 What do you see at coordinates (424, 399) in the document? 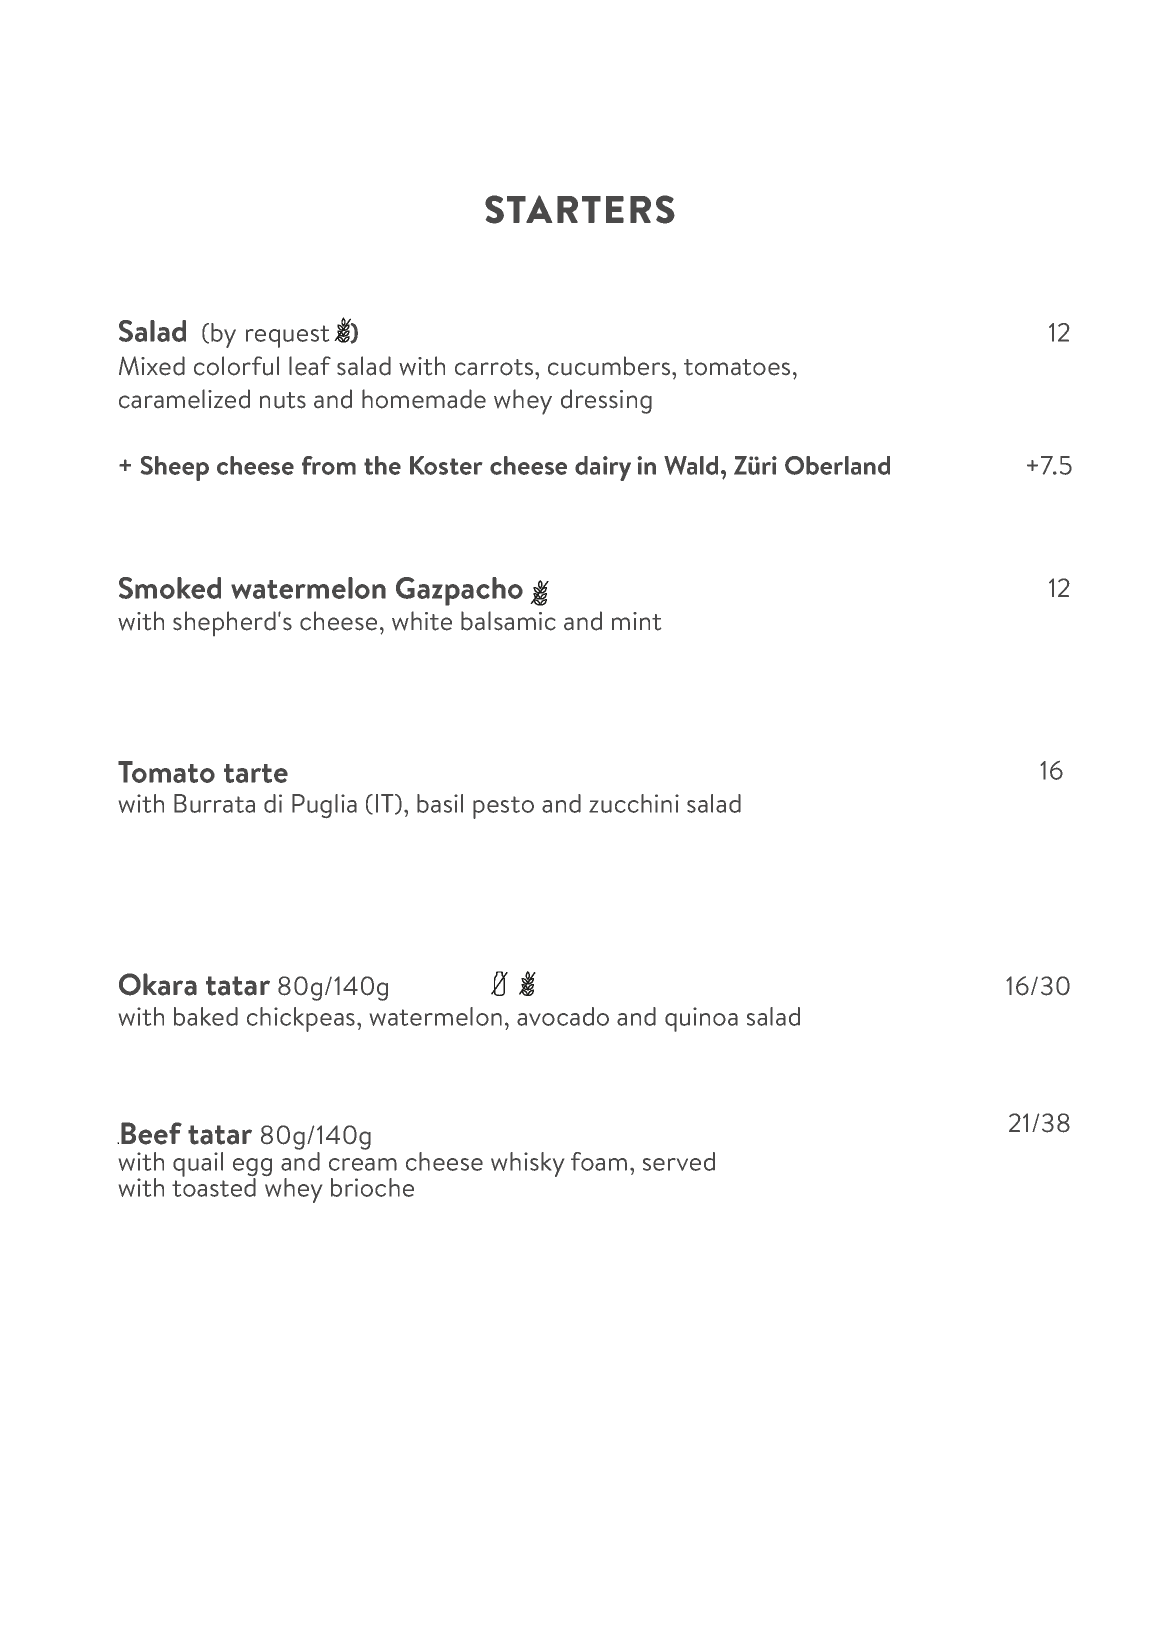
I see `homemade` at bounding box center [424, 399].
